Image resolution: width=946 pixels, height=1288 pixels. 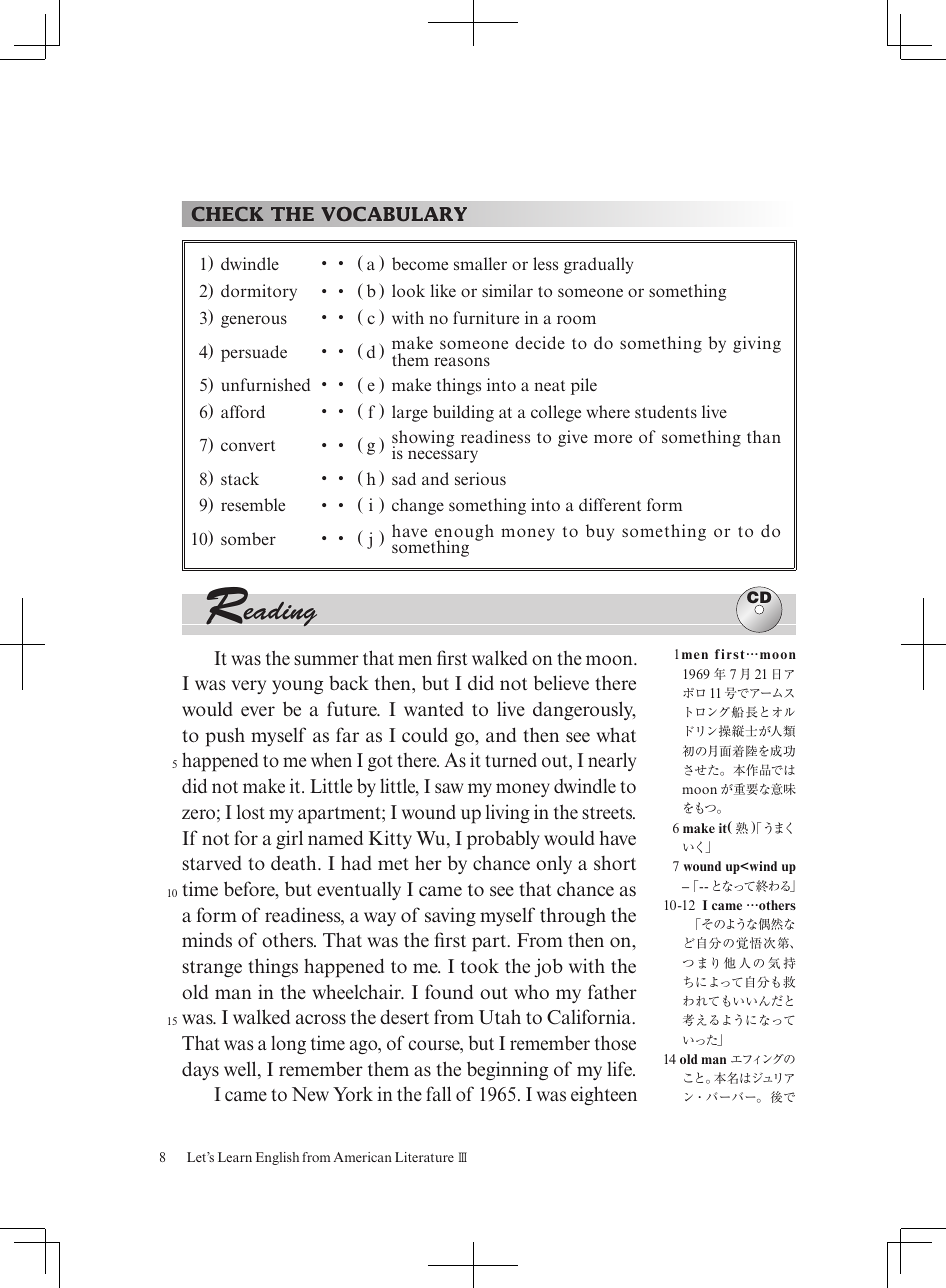 I want to click on wanted, so click(x=434, y=709).
